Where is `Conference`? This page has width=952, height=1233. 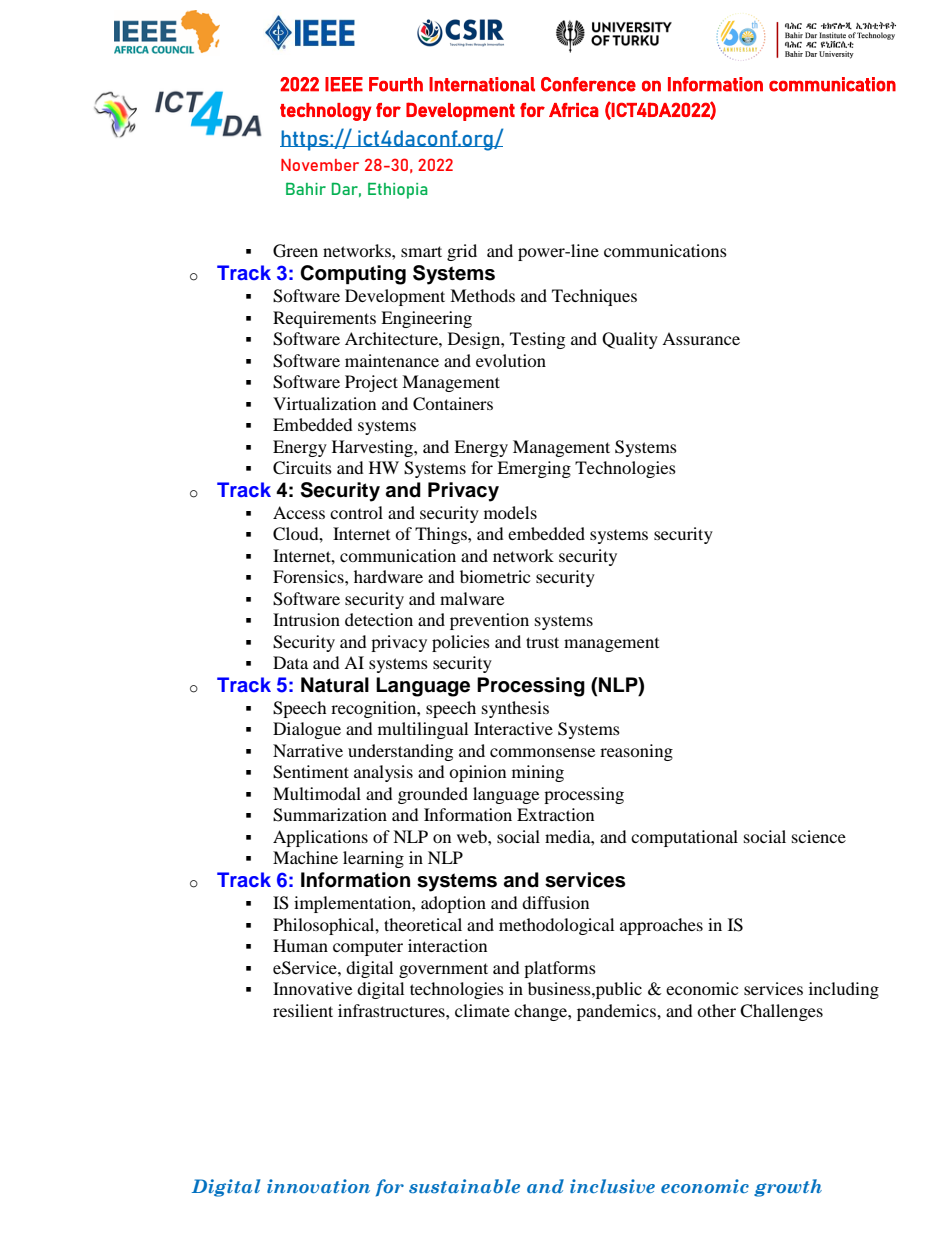 Conference is located at coordinates (588, 84).
